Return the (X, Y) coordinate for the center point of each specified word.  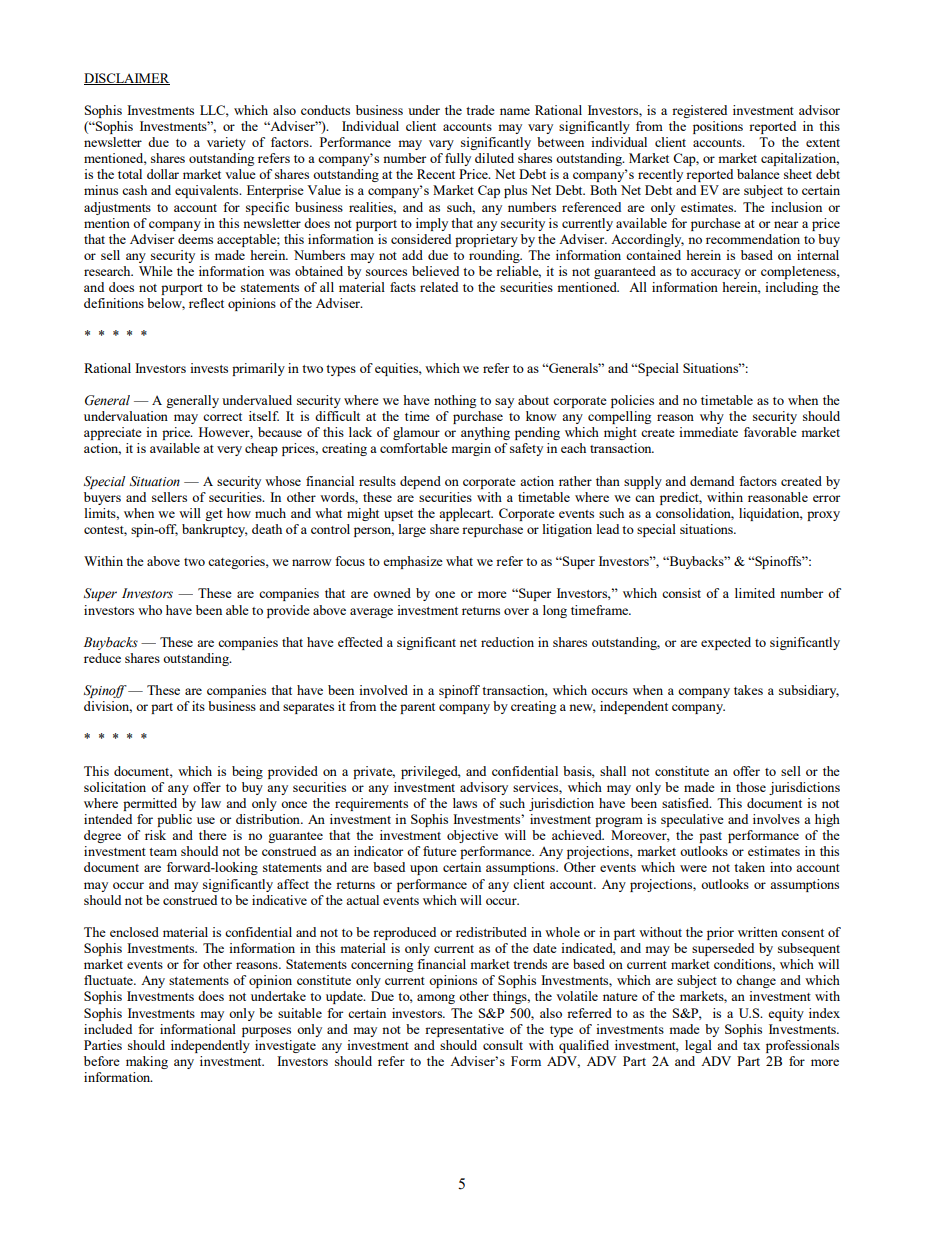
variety (226, 143)
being (247, 772)
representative (464, 1030)
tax (751, 1046)
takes (748, 690)
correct (222, 417)
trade (480, 110)
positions (718, 127)
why (712, 417)
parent (417, 708)
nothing (455, 401)
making (147, 1062)
